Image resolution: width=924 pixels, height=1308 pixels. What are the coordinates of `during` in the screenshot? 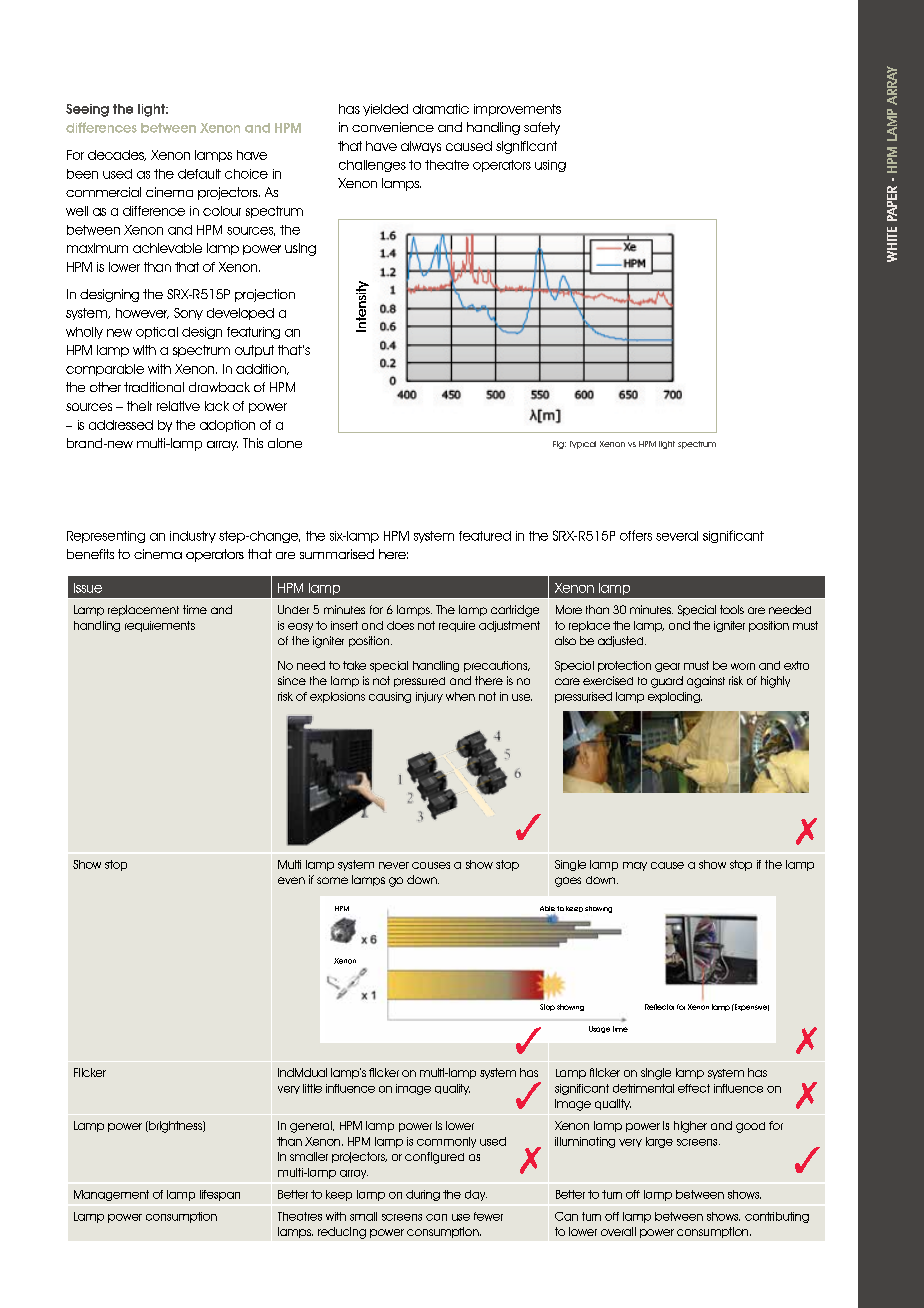 It's located at (423, 1195).
